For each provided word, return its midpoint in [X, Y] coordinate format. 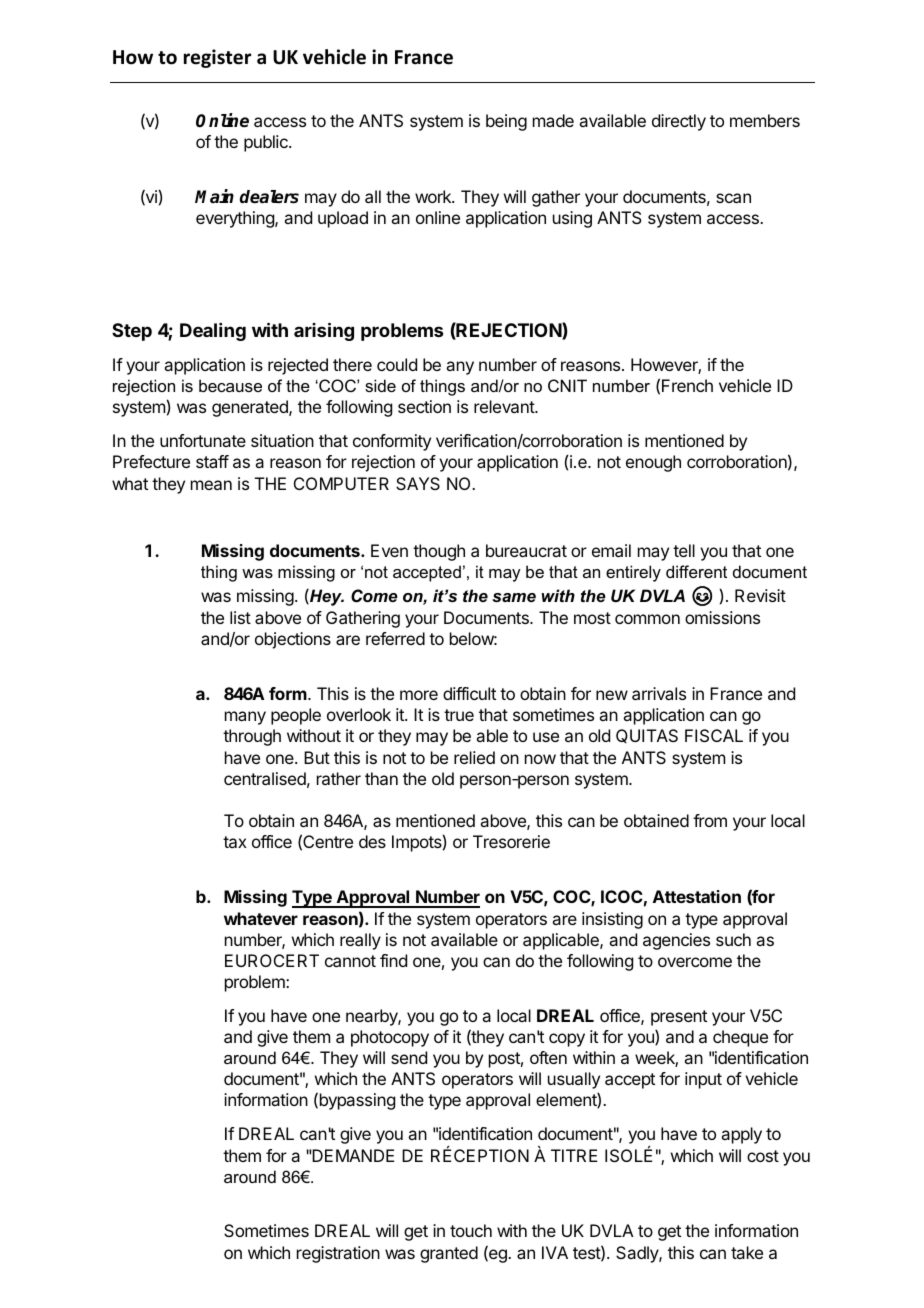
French [687, 385]
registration [338, 1254]
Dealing [213, 332]
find [393, 960]
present [679, 1018]
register [217, 58]
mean [211, 485]
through [252, 737]
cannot [350, 961]
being [506, 122]
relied [474, 757]
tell [684, 550]
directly [679, 122]
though [439, 552]
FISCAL [714, 735]
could [397, 364]
